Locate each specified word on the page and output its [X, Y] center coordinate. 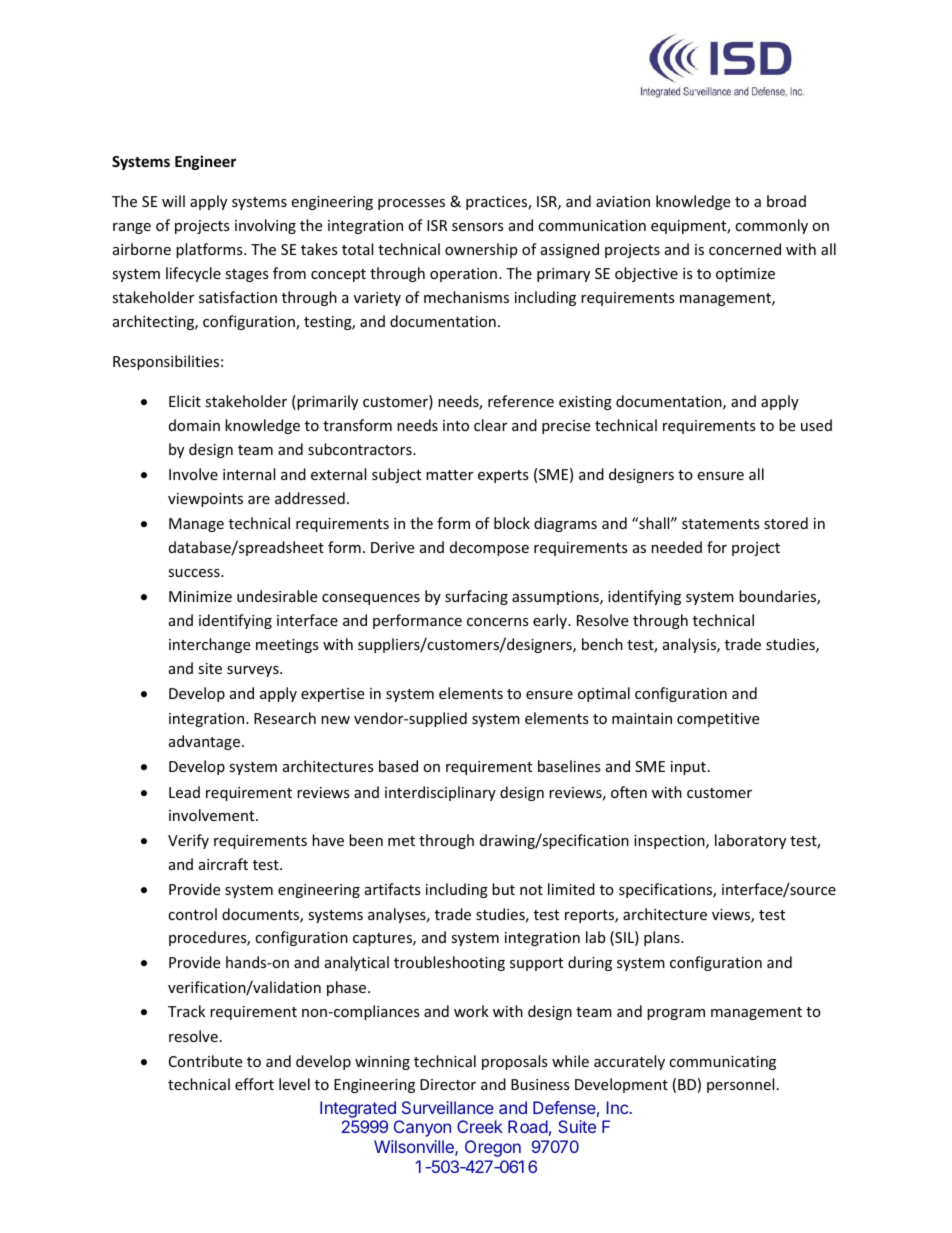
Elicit [185, 401]
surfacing [476, 597]
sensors [478, 227]
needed [676, 547]
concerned [745, 249]
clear [490, 425]
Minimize [200, 596]
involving [265, 226]
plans [663, 938]
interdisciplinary [440, 793]
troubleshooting [449, 963]
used [816, 425]
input [688, 768]
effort [254, 1084]
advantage [204, 742]
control [192, 914]
